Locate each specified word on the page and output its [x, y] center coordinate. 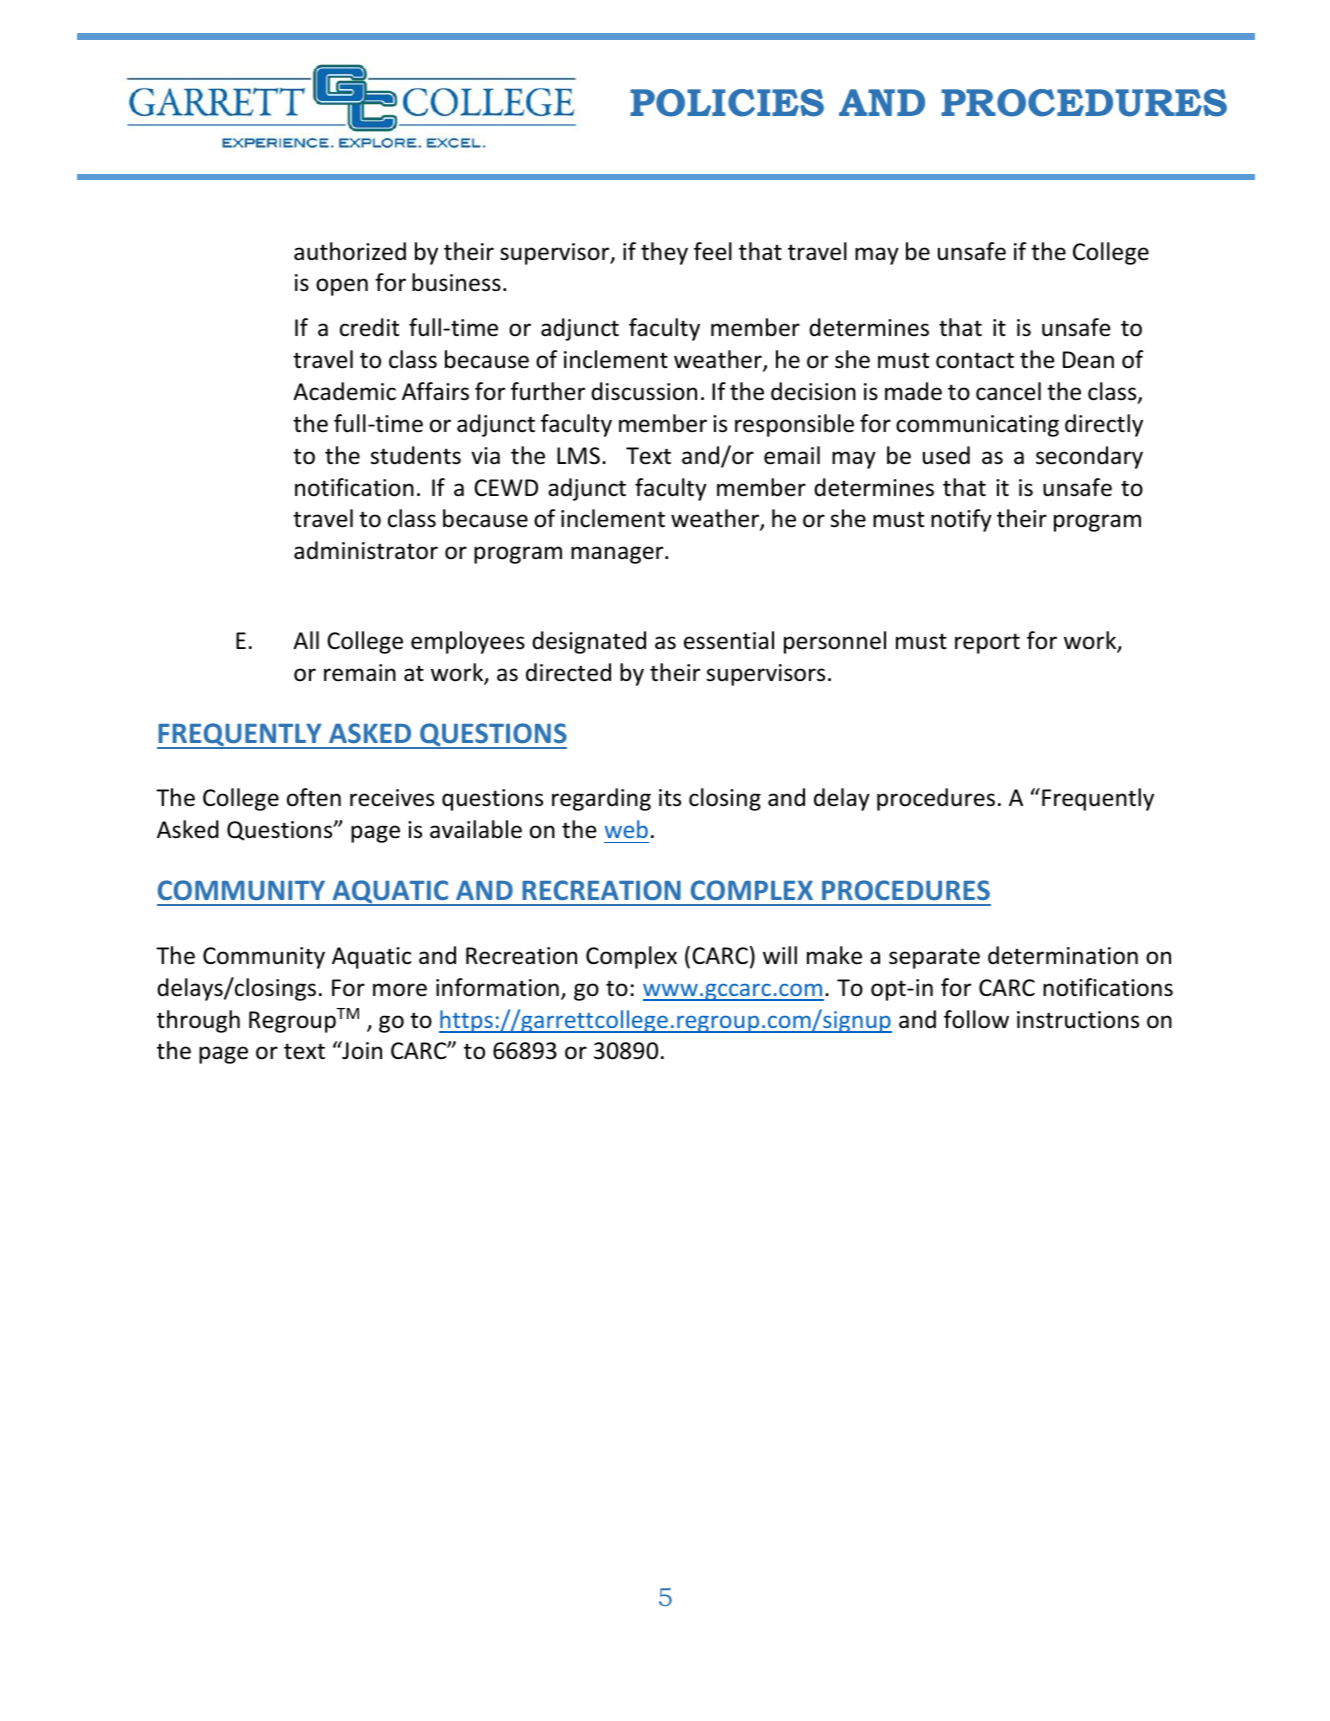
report [987, 643]
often [314, 797]
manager [618, 555]
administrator [366, 550]
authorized [350, 251]
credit [369, 327]
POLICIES [727, 103]
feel [713, 251]
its [670, 798]
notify [961, 520]
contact [975, 360]
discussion [644, 391]
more [400, 990]
